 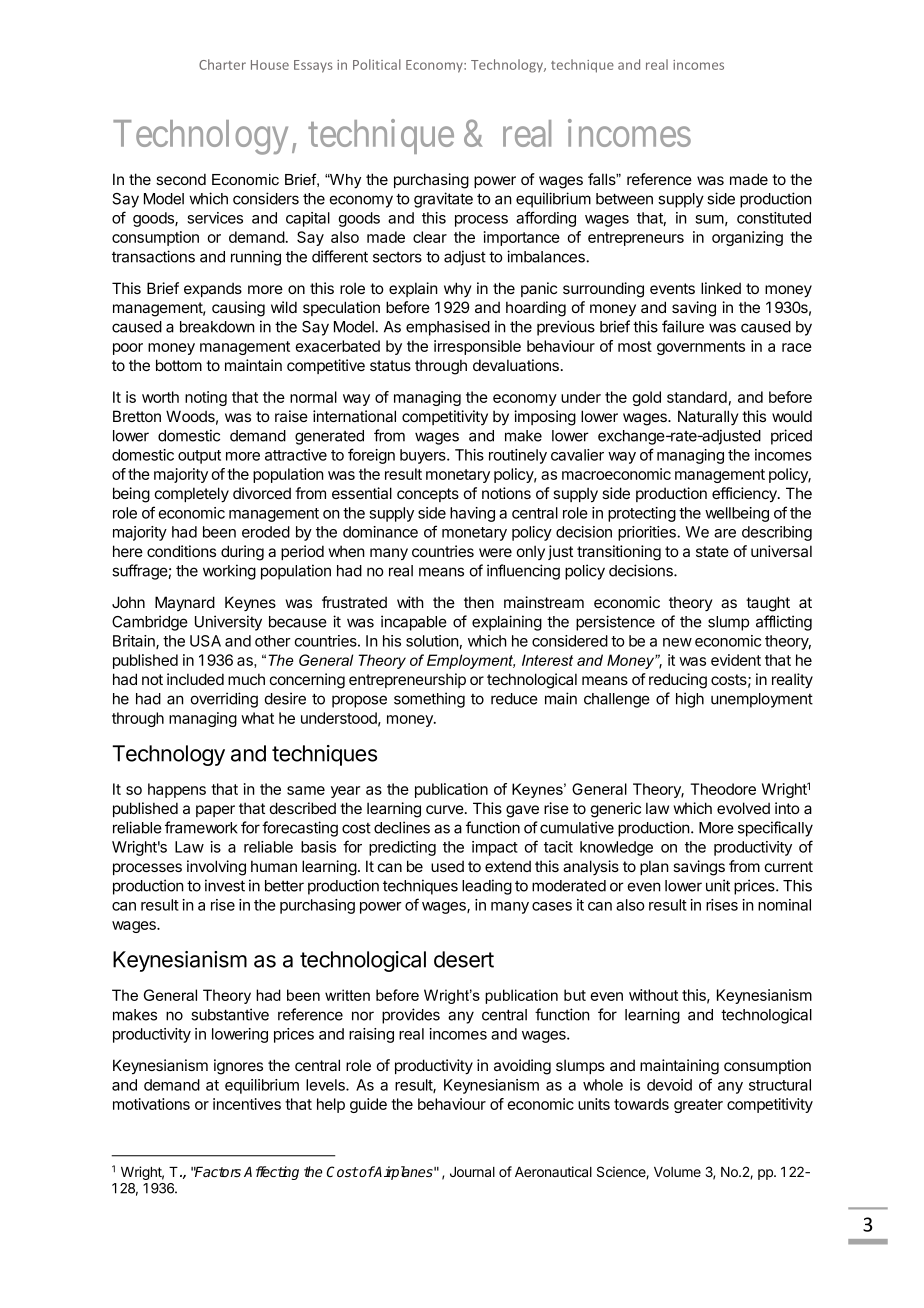 What do you see at coordinates (222, 64) in the document?
I see `Charter` at bounding box center [222, 64].
